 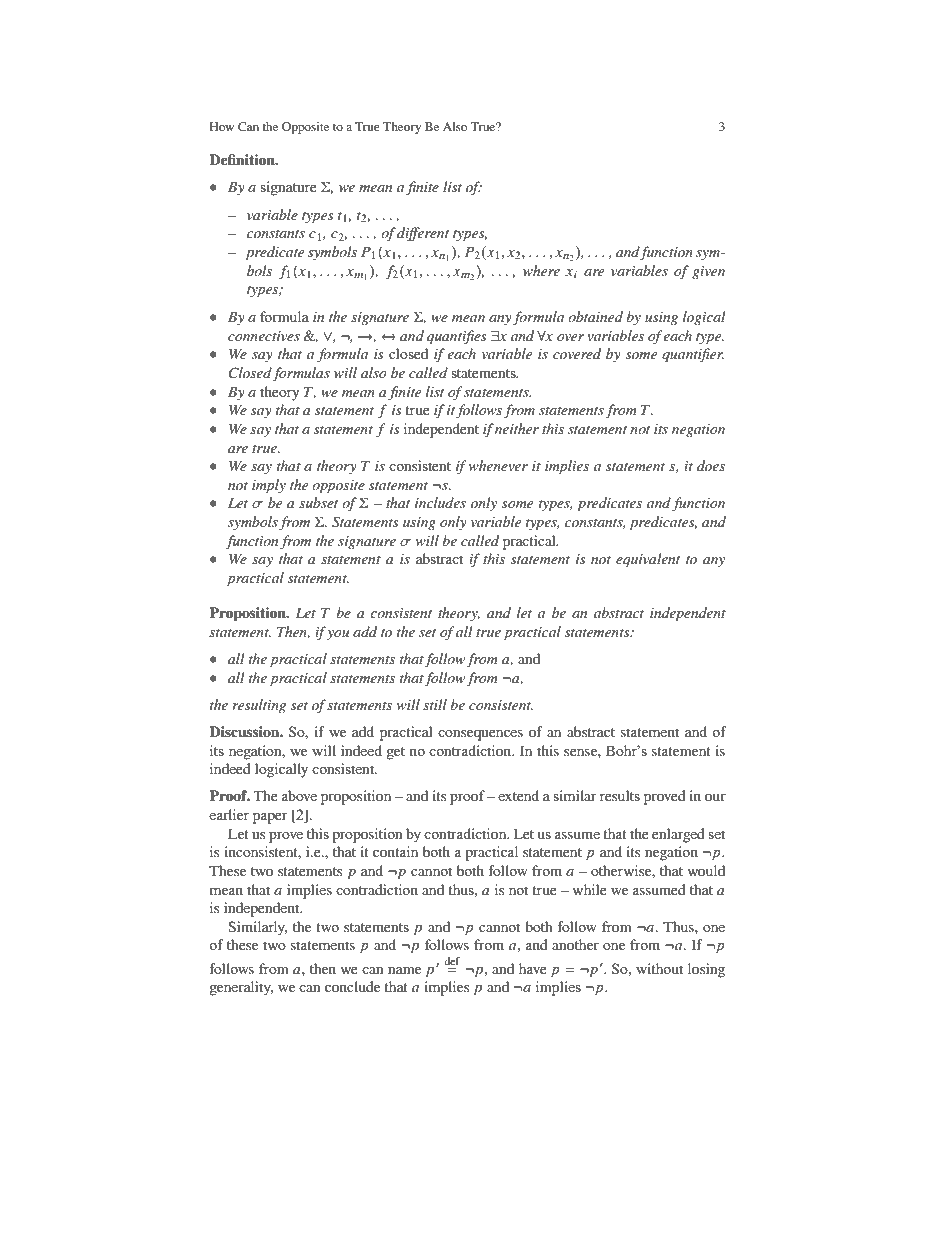 I want to click on subset, so click(x=318, y=502).
